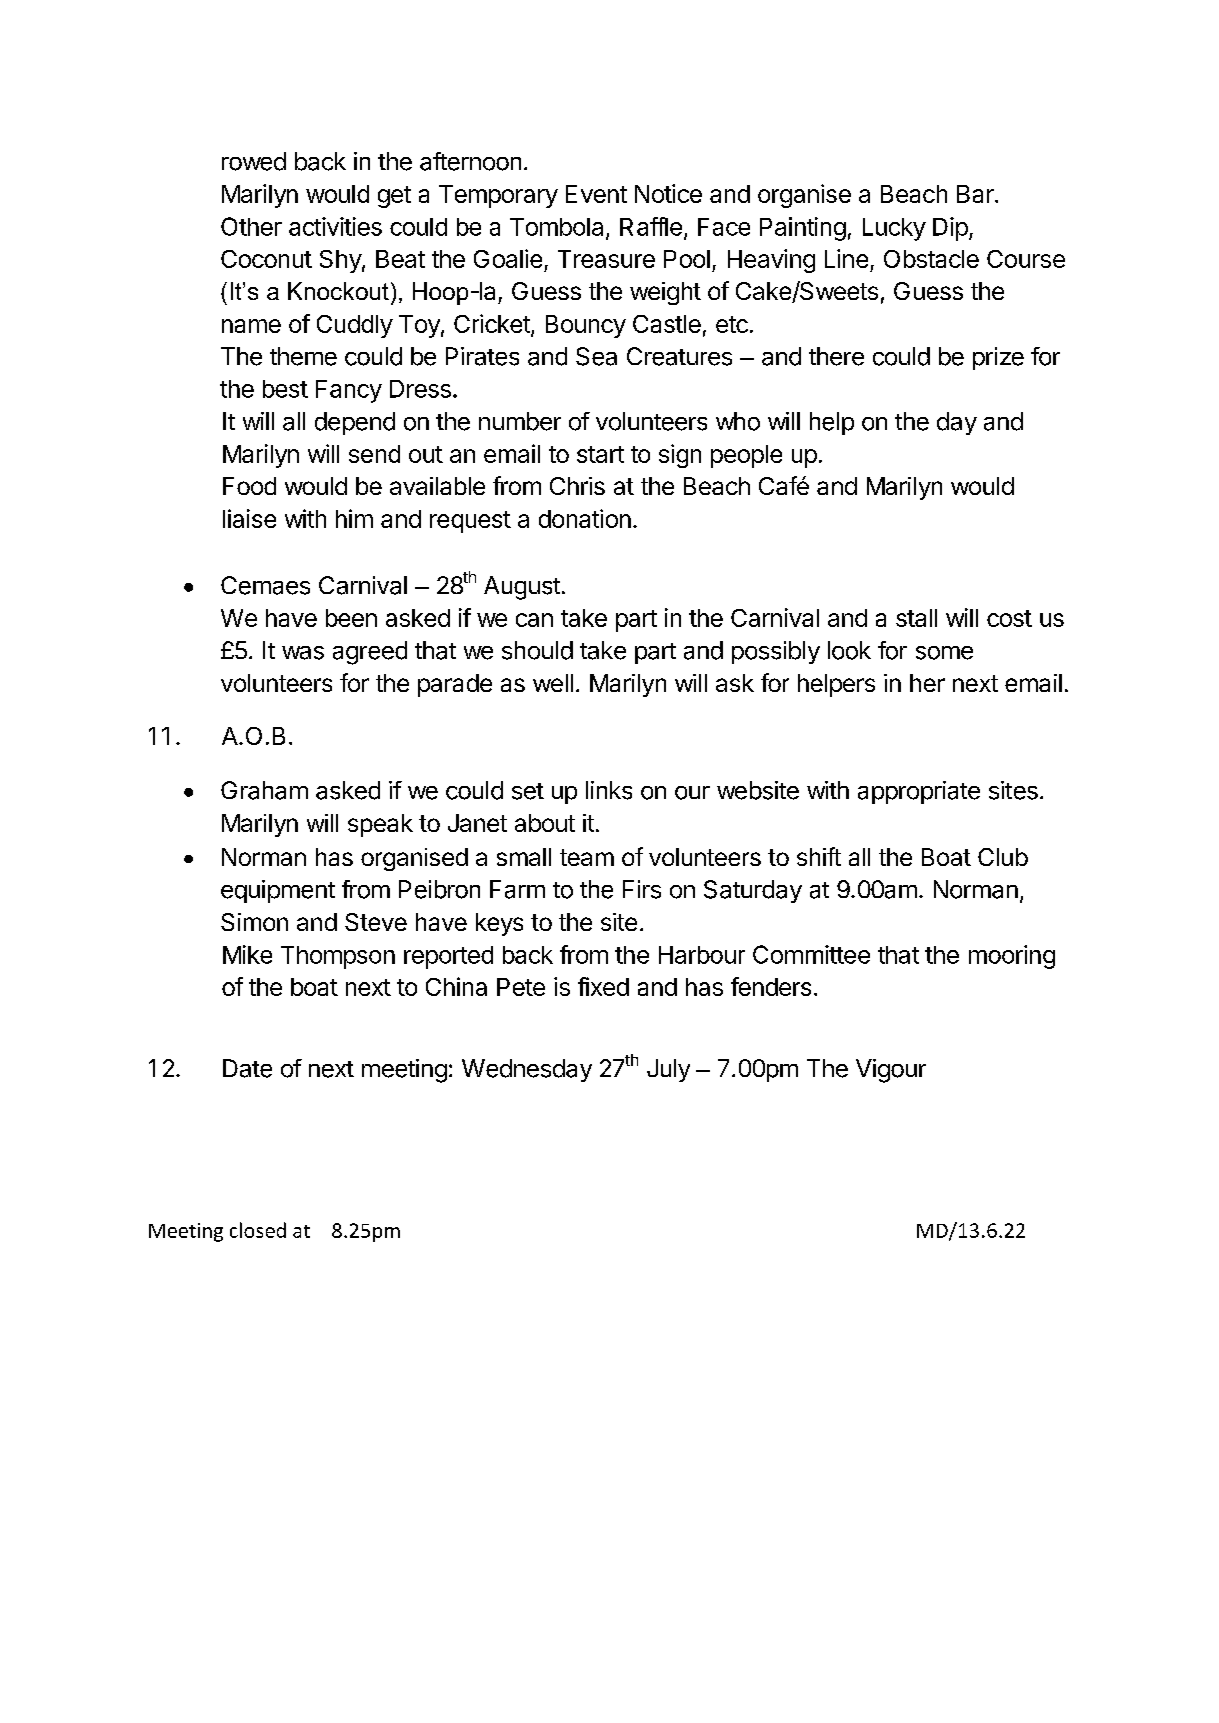  Describe the element at coordinates (258, 1230) in the screenshot. I see `closed` at that location.
